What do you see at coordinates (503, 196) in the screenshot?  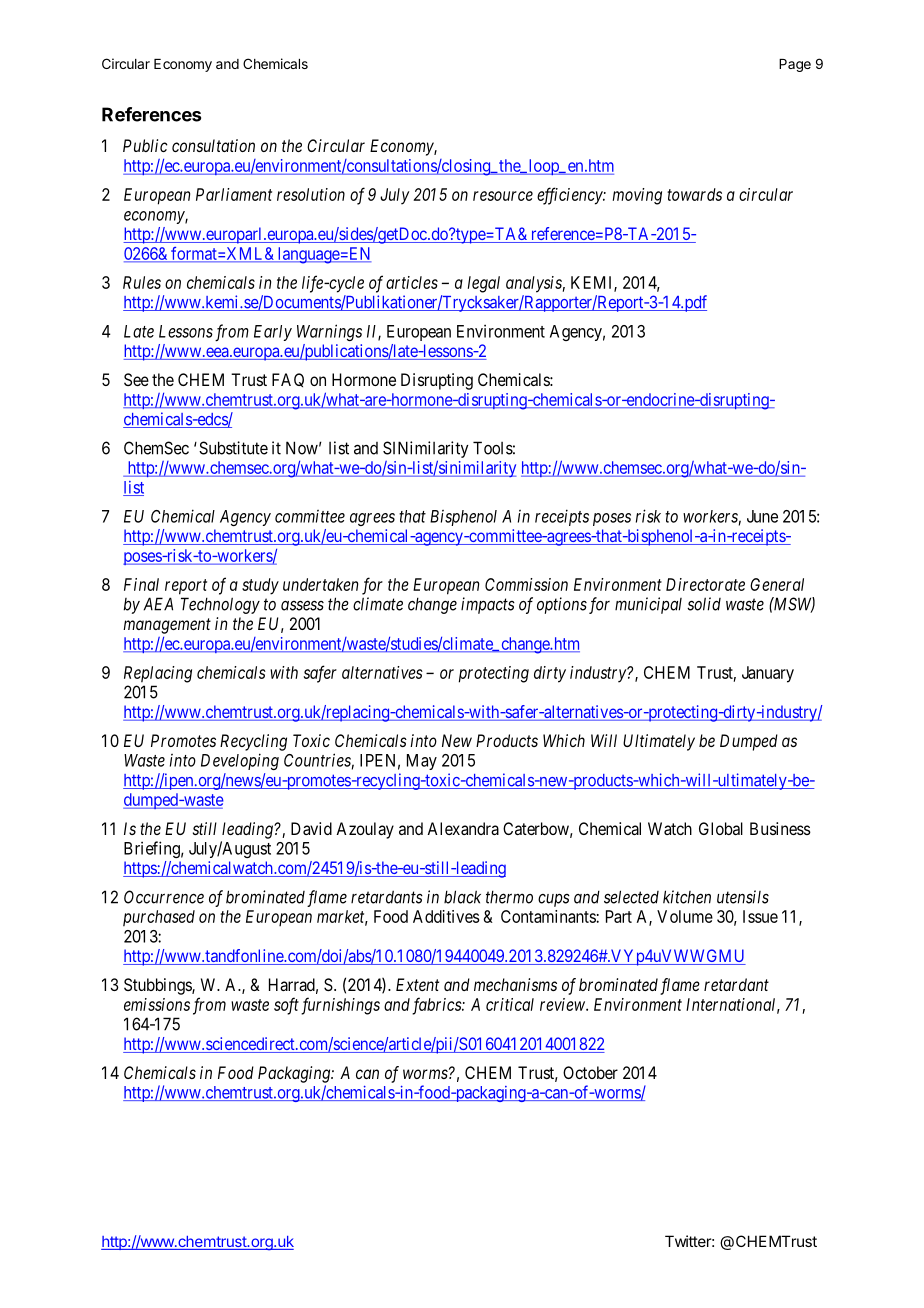 I see `resource` at bounding box center [503, 196].
